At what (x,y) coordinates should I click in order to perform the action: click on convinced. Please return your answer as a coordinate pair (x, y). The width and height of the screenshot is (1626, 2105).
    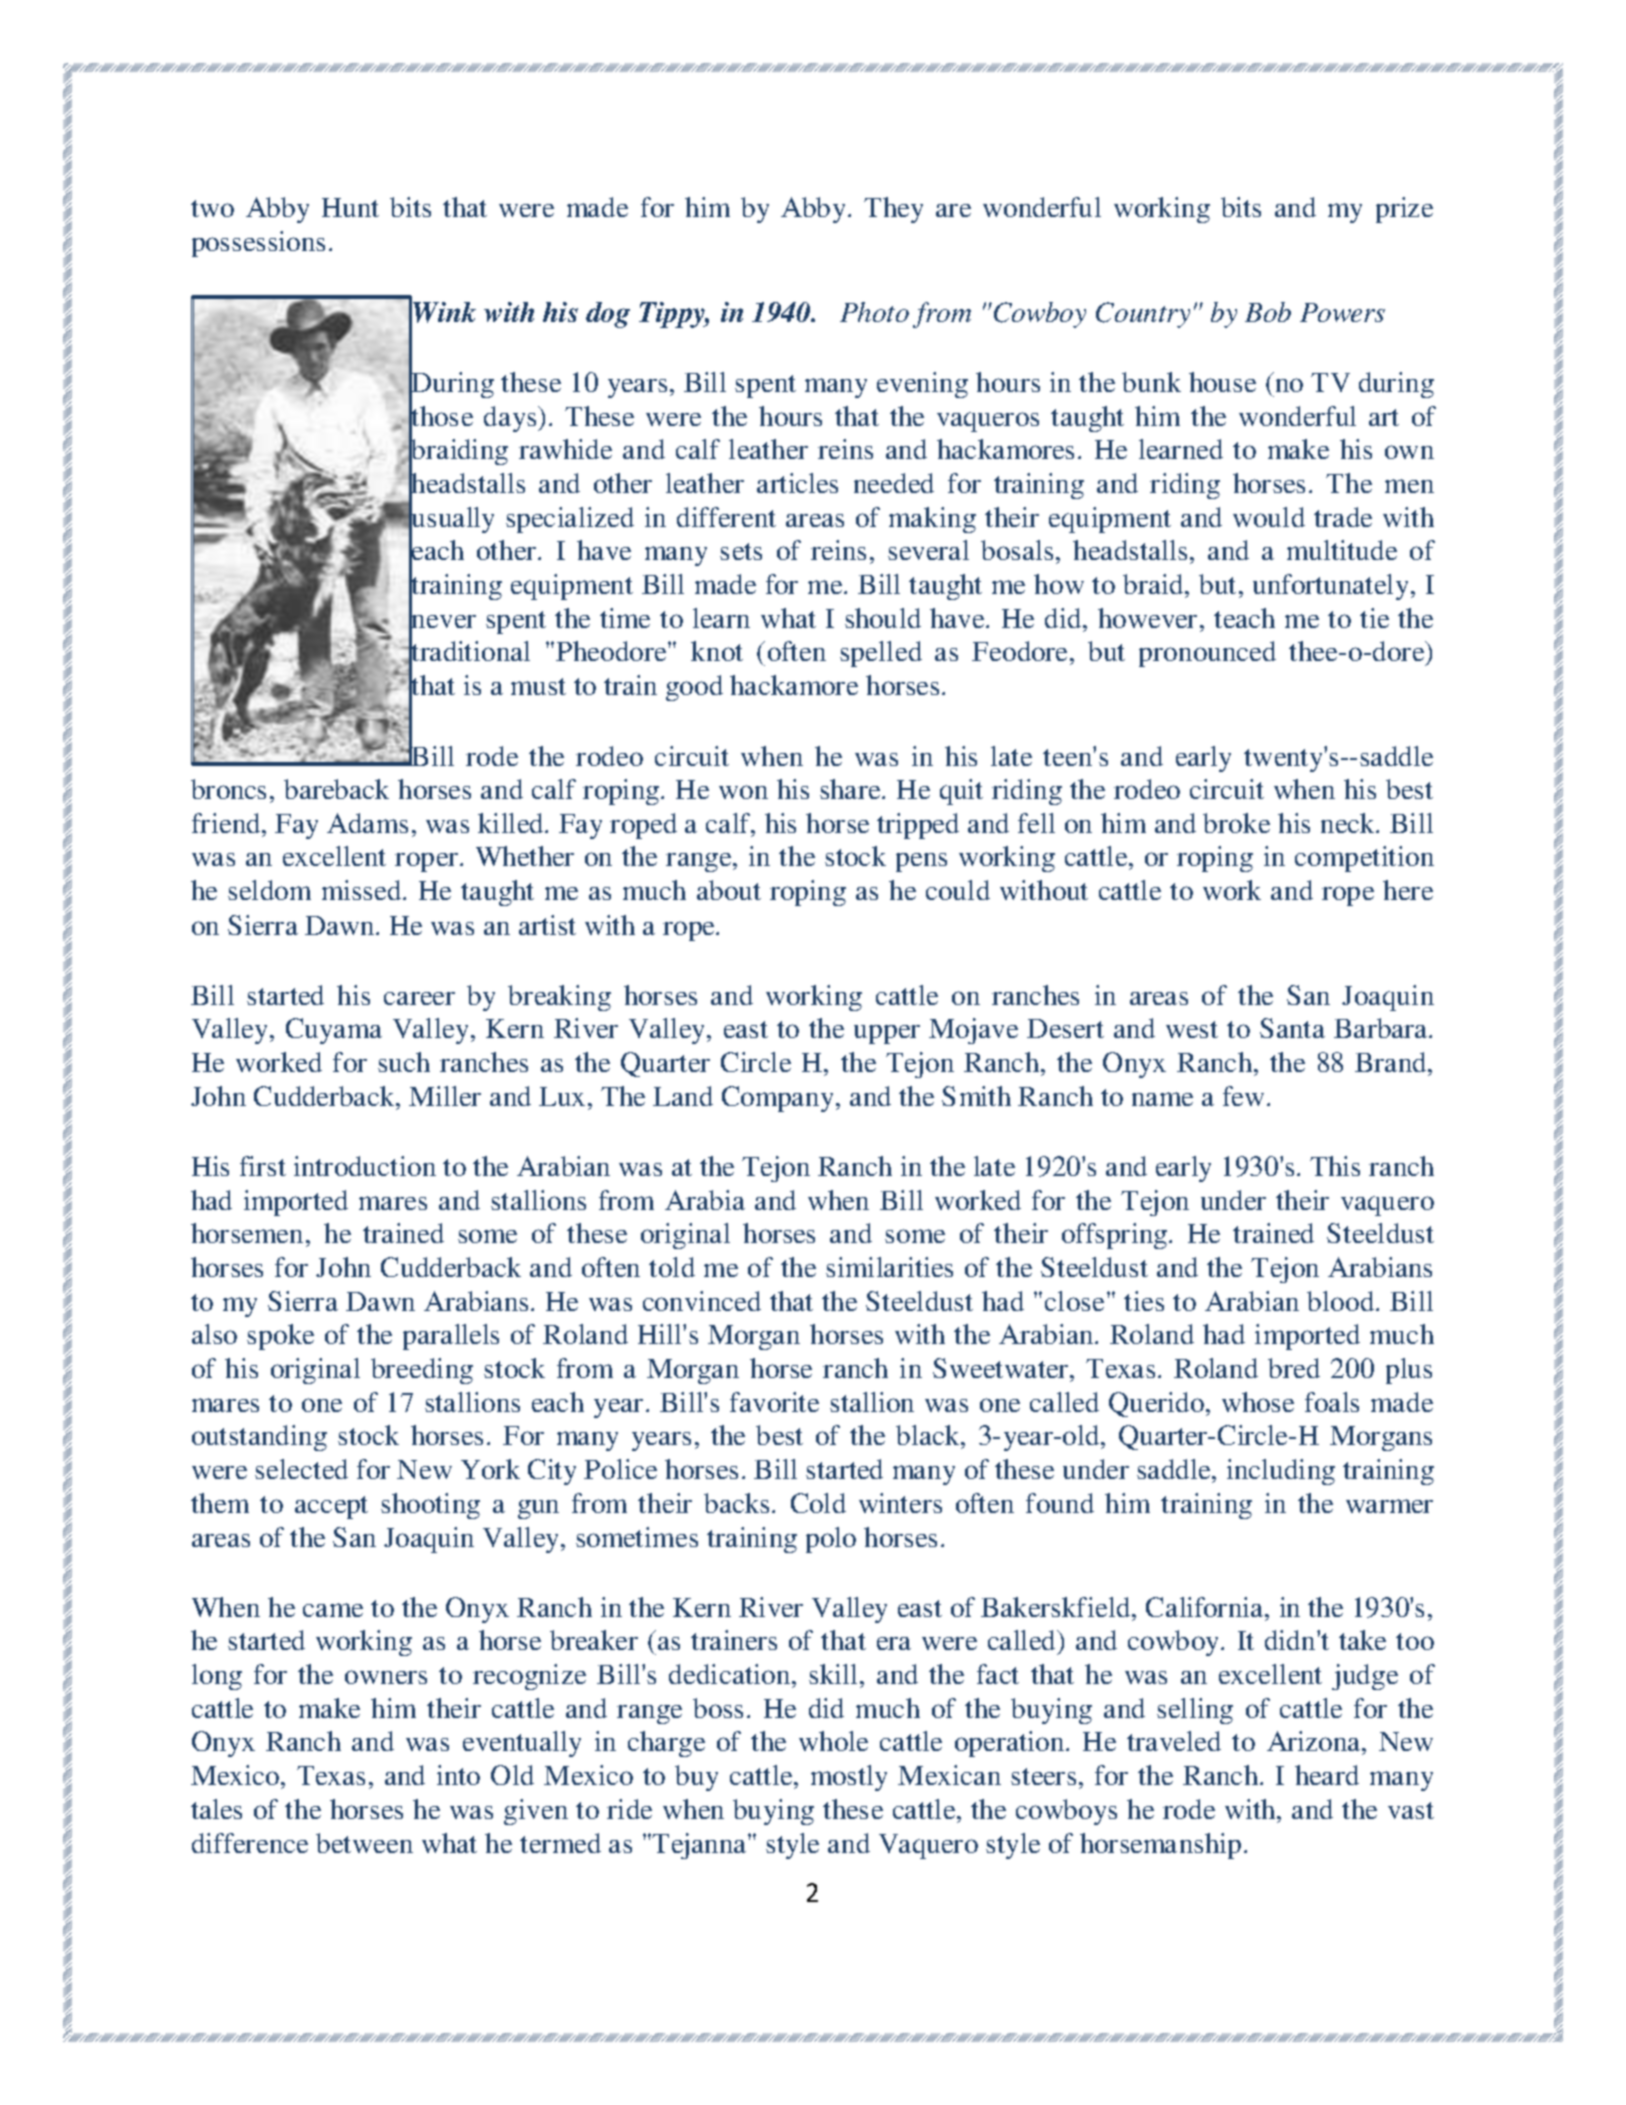
    Looking at the image, I should click on (702, 1301).
